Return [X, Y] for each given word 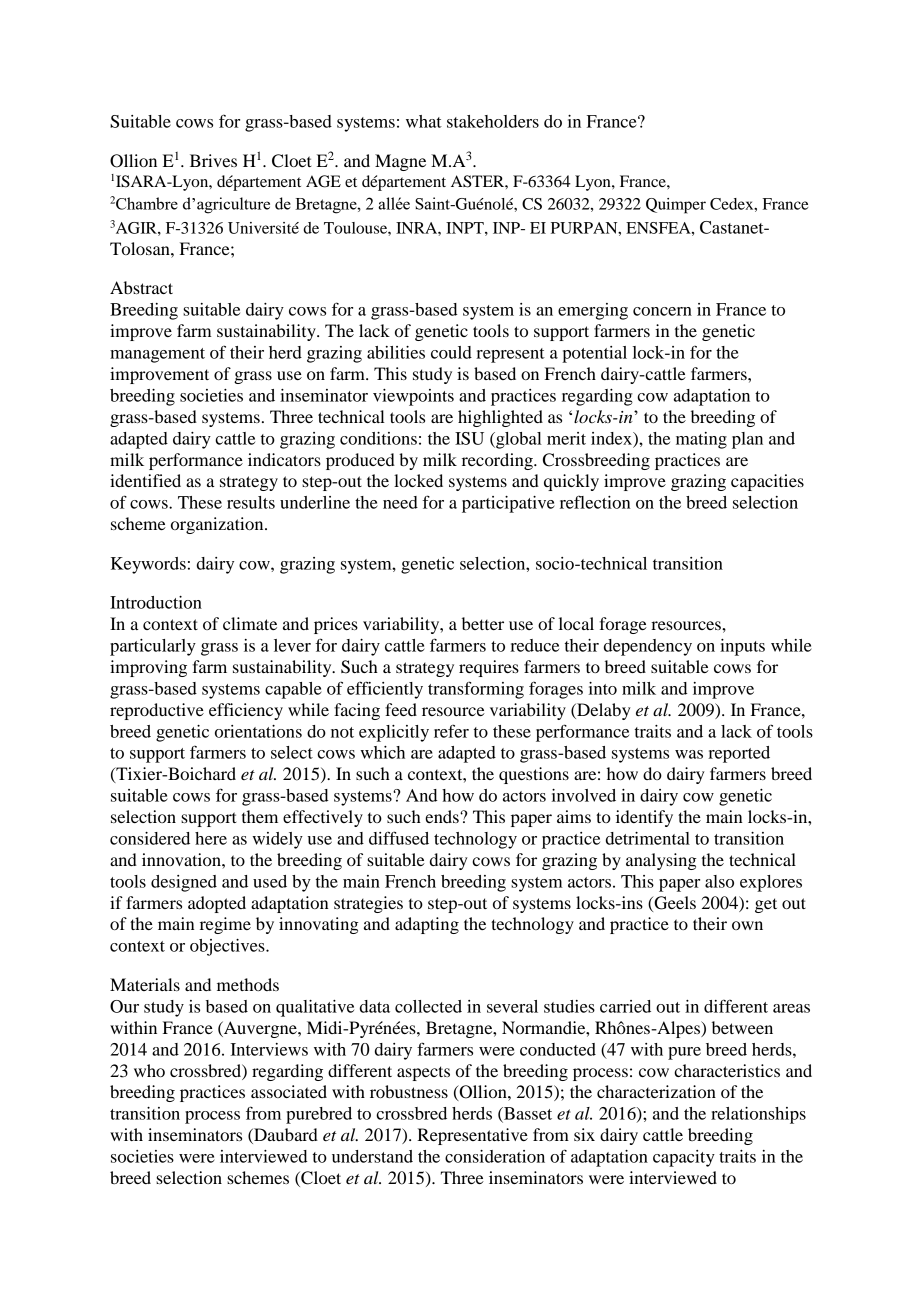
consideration [495, 1156]
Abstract [141, 287]
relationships [758, 1115]
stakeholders [493, 121]
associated [289, 1091]
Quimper [676, 206]
